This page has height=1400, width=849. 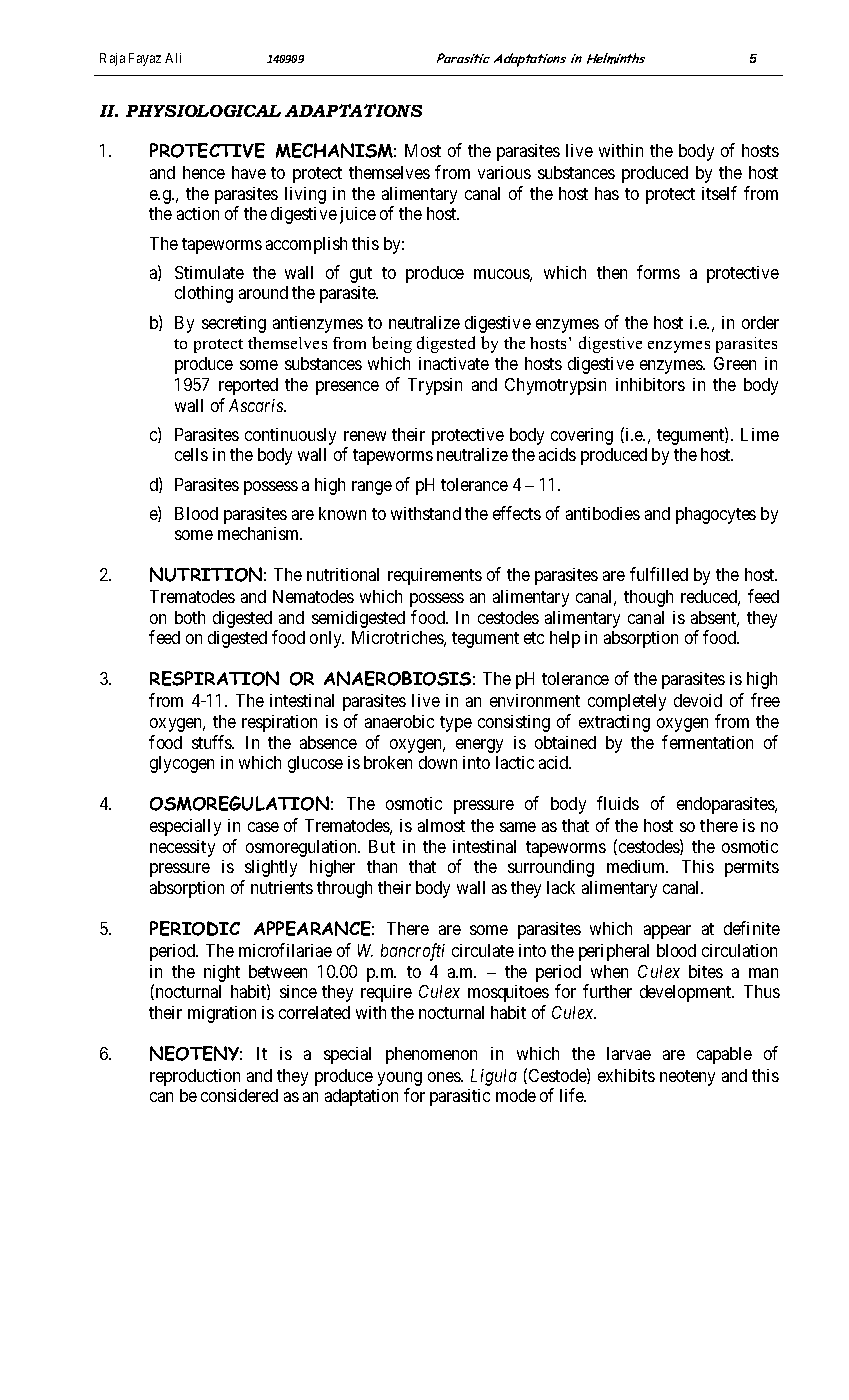 I want to click on PHYSIOLOGICAL, so click(x=203, y=111).
